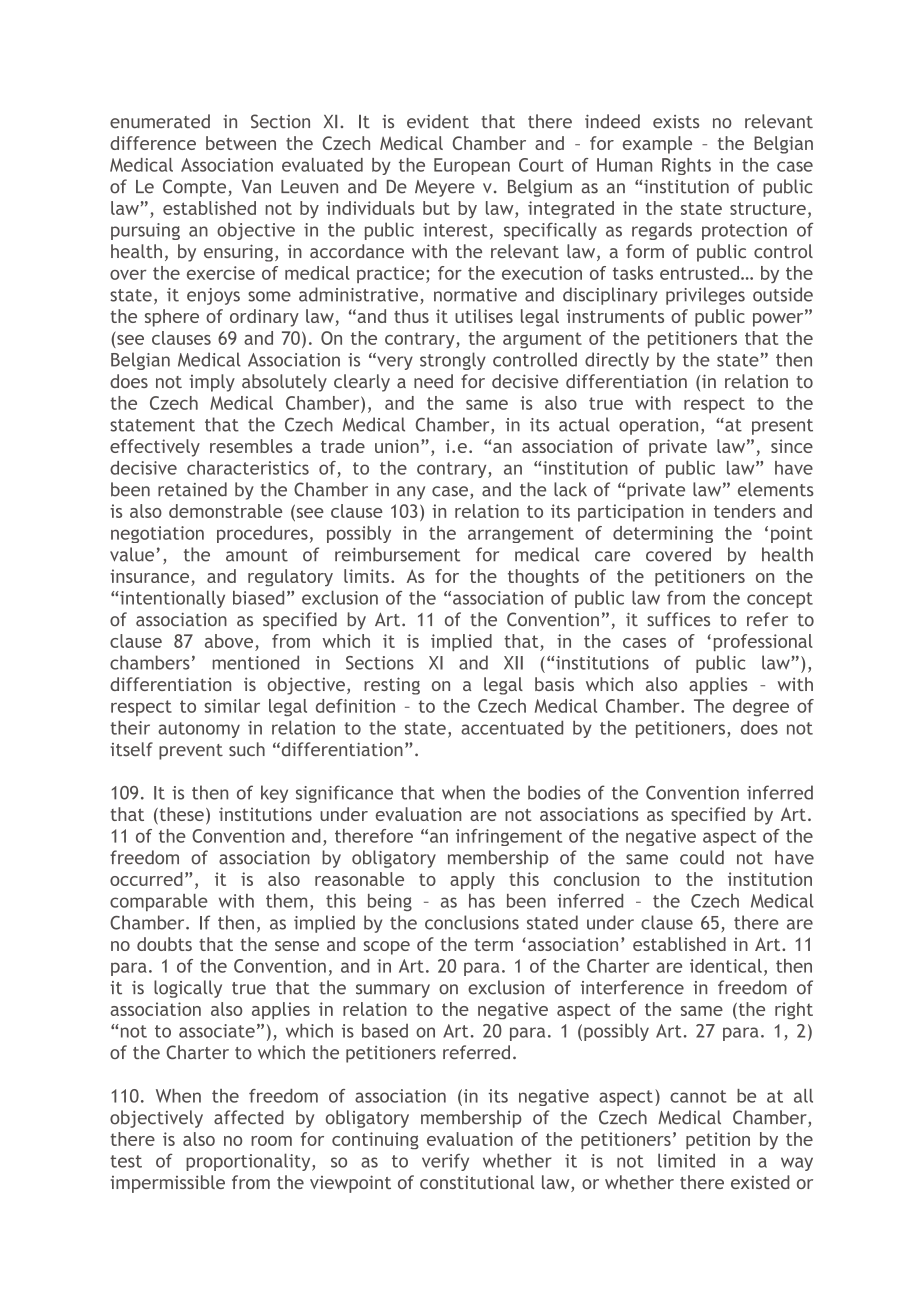  I want to click on tenders, so click(745, 511).
